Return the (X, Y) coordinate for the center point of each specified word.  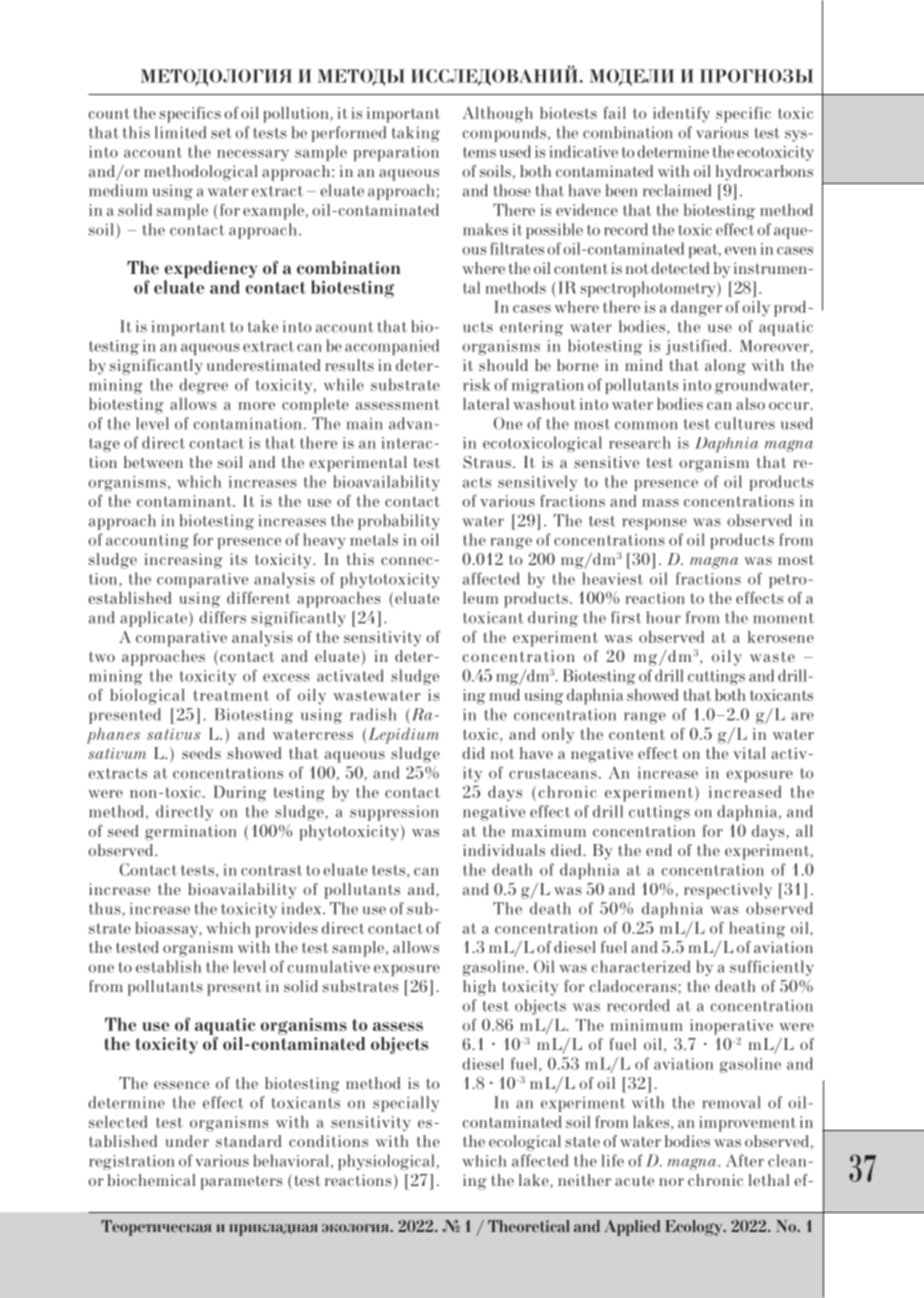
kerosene (781, 637)
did (473, 753)
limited (180, 132)
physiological (386, 1162)
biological (147, 697)
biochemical (151, 1180)
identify (681, 114)
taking (416, 134)
